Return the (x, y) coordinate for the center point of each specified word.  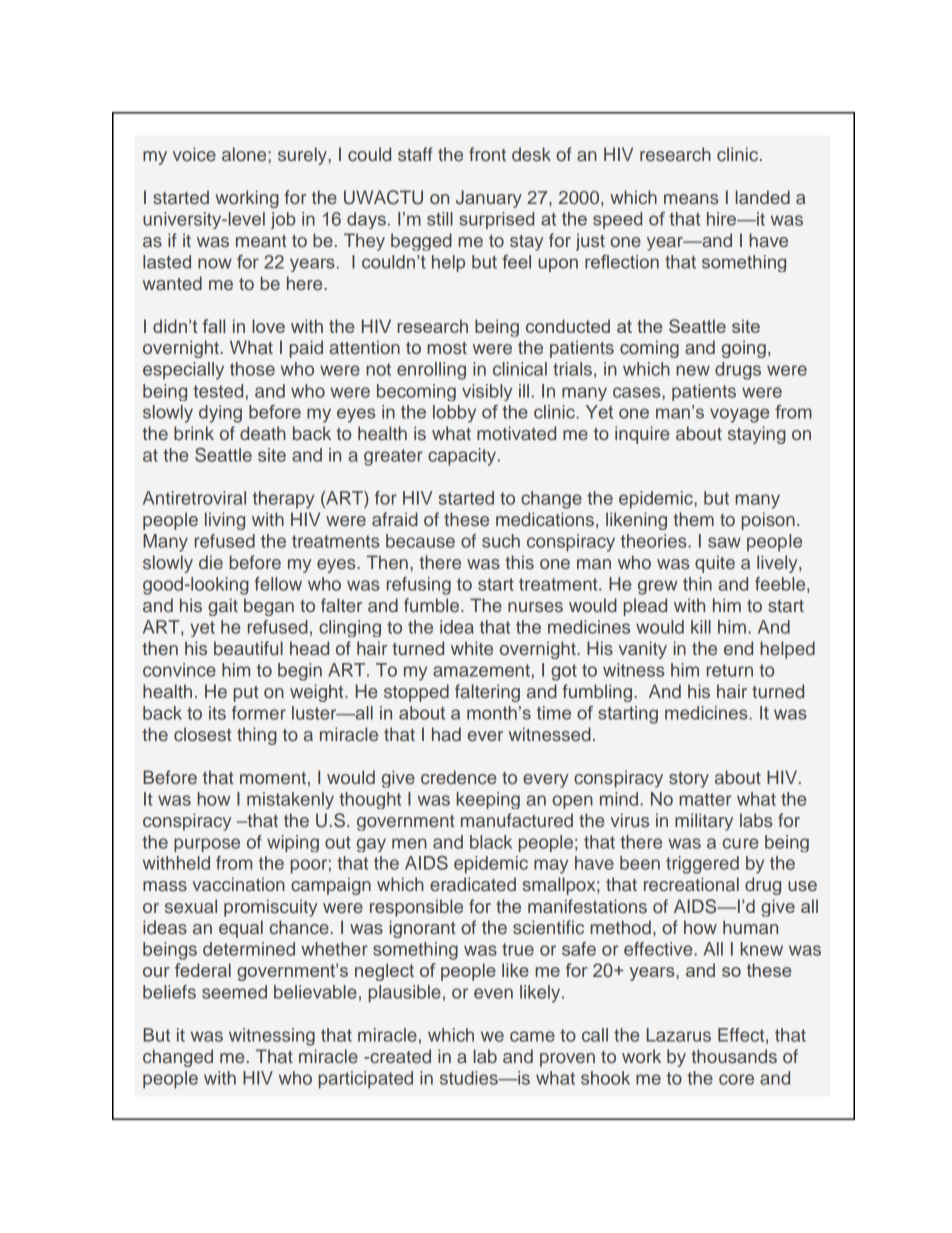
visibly (487, 392)
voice (194, 154)
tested (218, 391)
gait (223, 607)
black (491, 842)
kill (701, 627)
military (704, 822)
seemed (234, 992)
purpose (207, 845)
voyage (739, 415)
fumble (433, 605)
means (691, 199)
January (489, 199)
